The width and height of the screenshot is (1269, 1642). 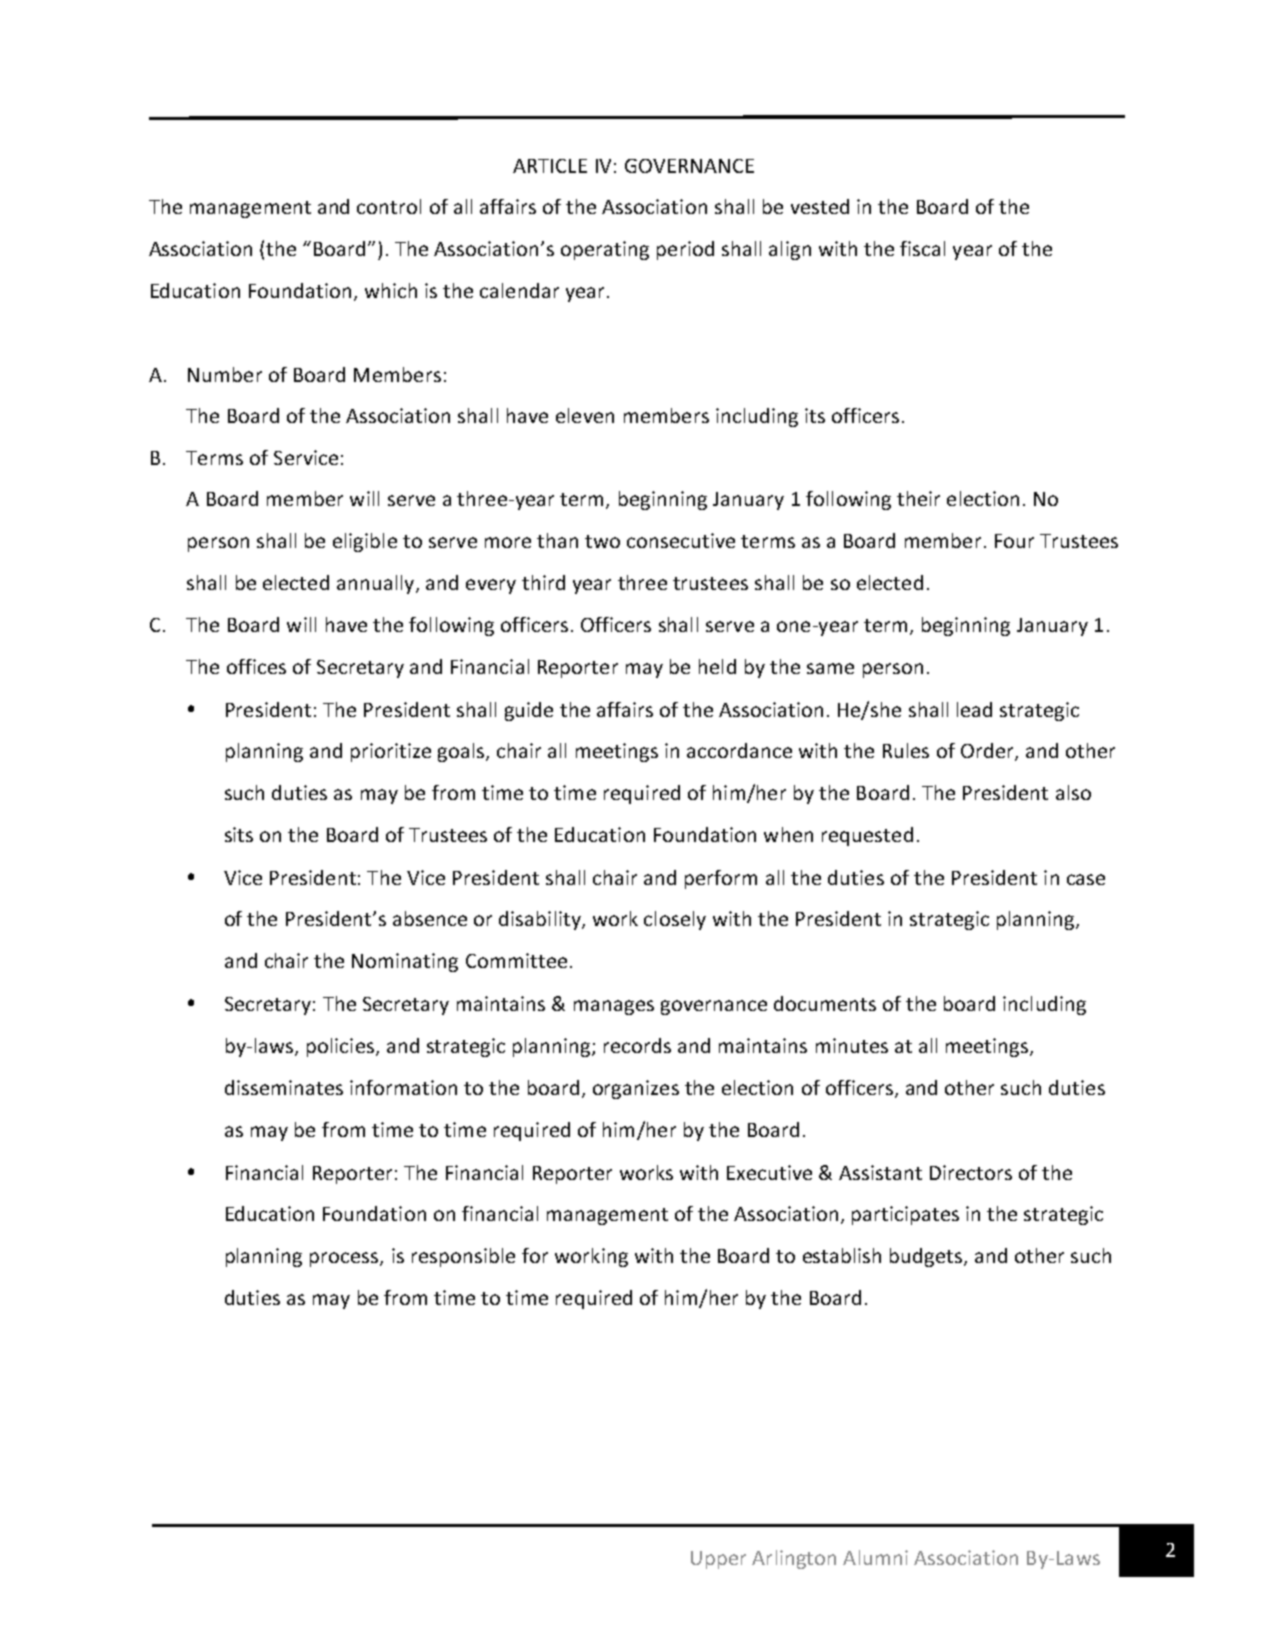 What do you see at coordinates (636, 1089) in the screenshot?
I see `organizes` at bounding box center [636, 1089].
